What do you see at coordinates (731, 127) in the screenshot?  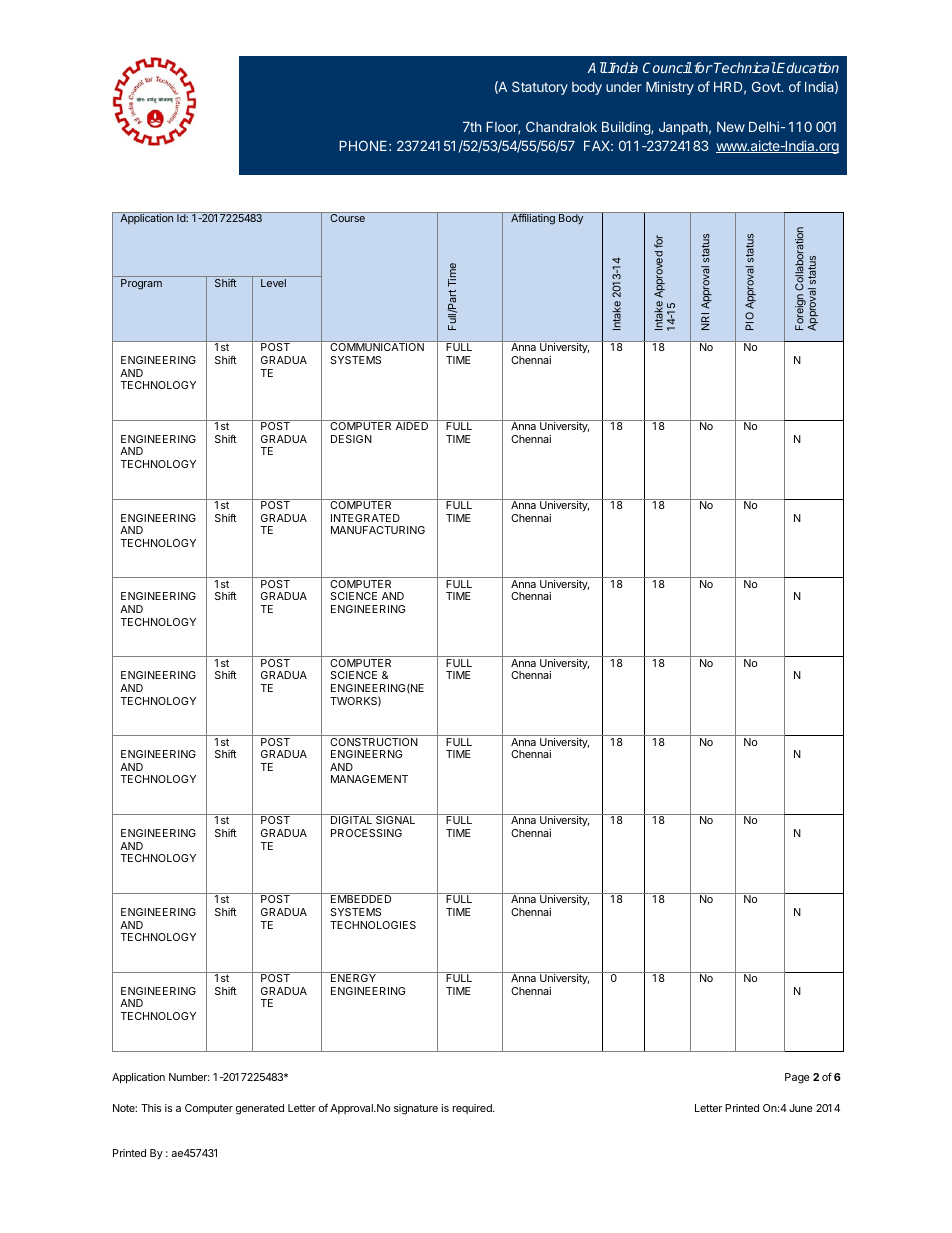 I see `New` at bounding box center [731, 127].
